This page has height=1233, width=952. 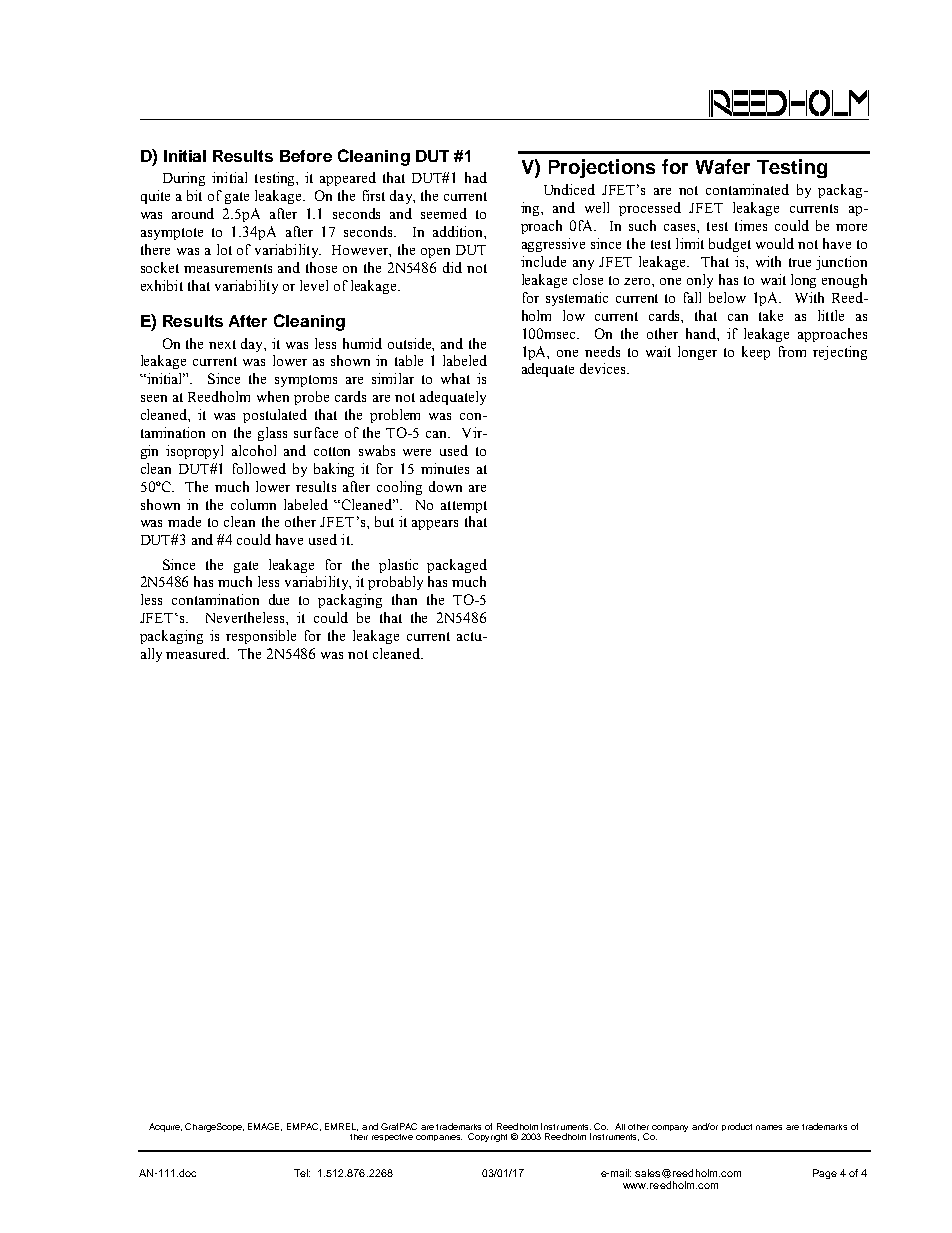 What do you see at coordinates (184, 179) in the page?
I see `During` at bounding box center [184, 179].
